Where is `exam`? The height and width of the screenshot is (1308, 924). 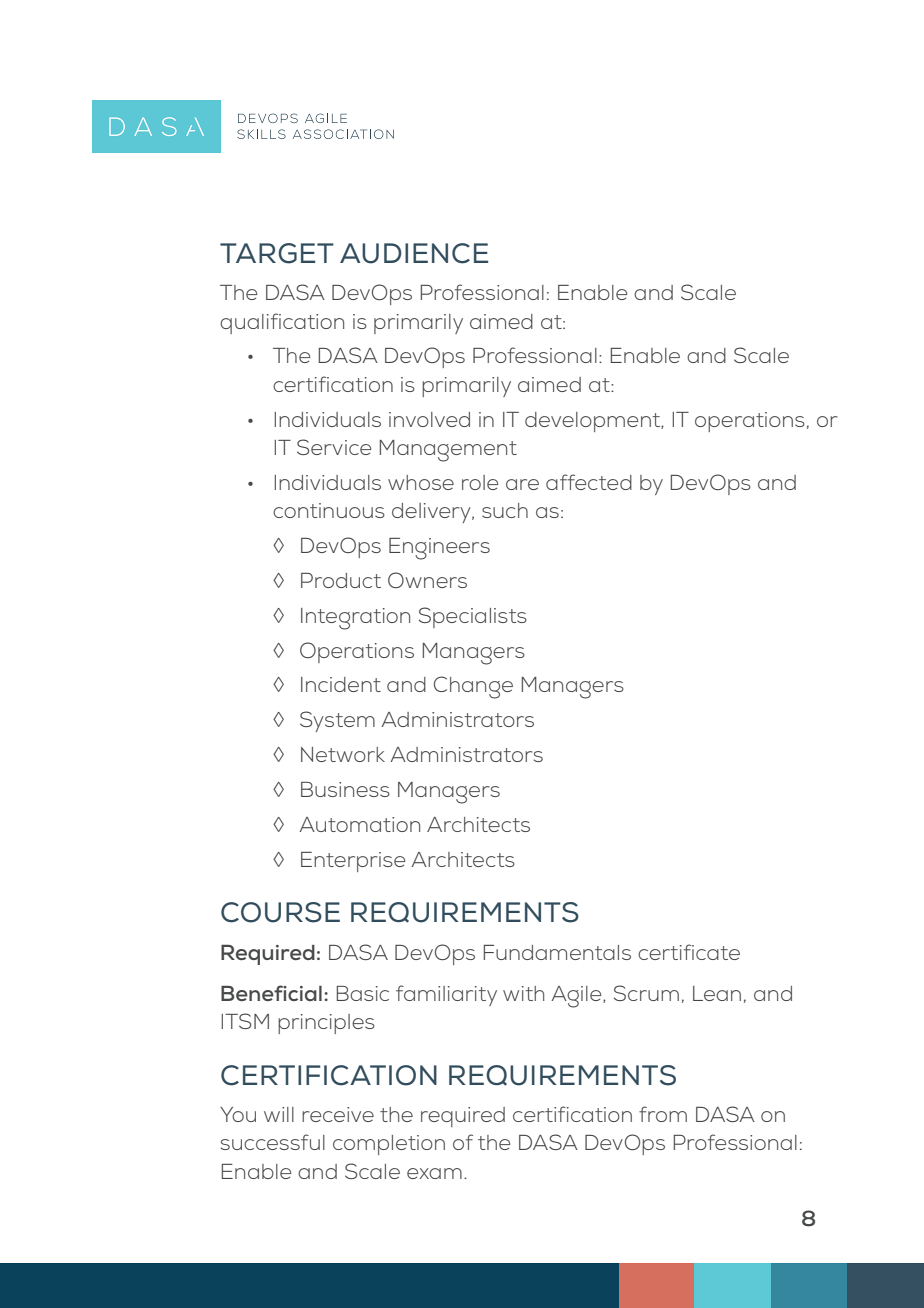 exam is located at coordinates (434, 1173).
